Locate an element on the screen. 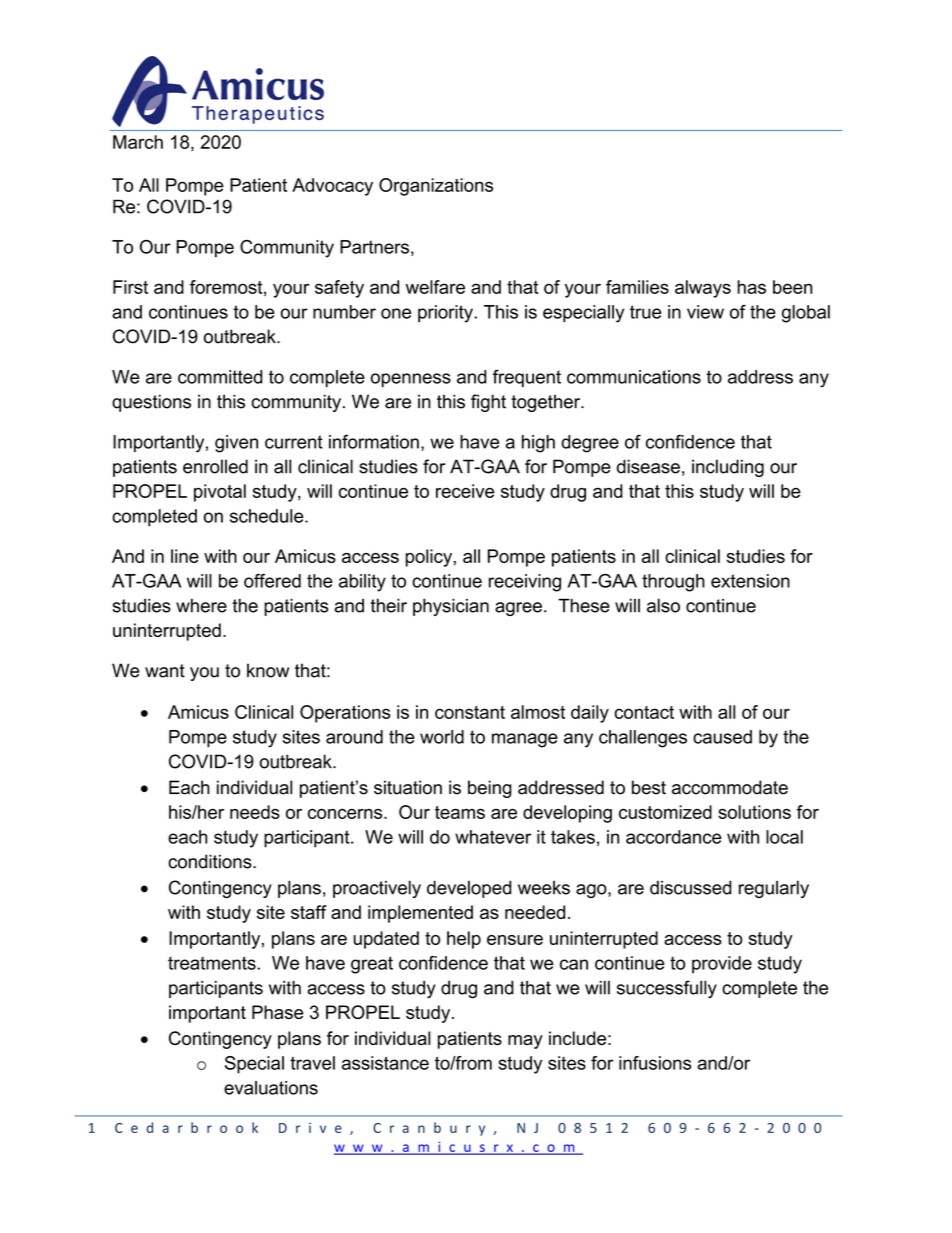  always is located at coordinates (703, 289).
